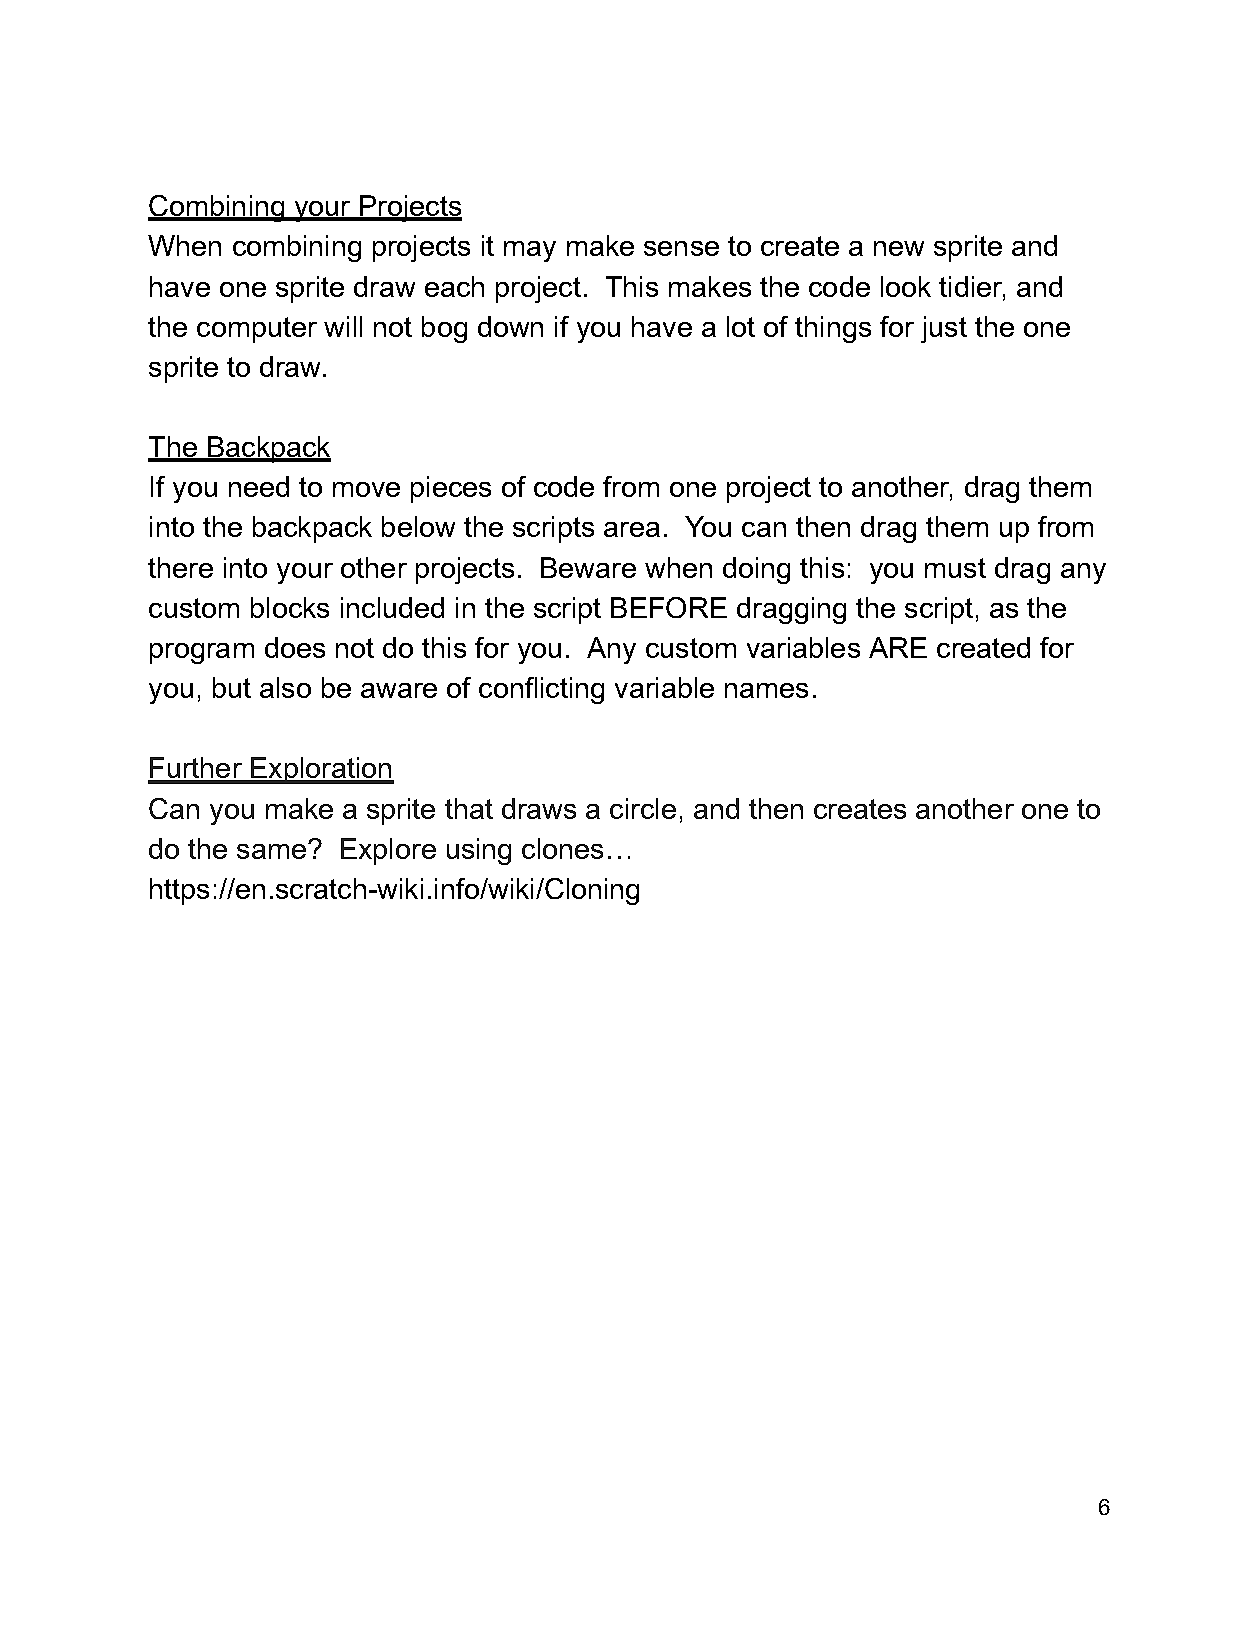 This screenshot has height=1631, width=1260. What do you see at coordinates (899, 248) in the screenshot?
I see `new` at bounding box center [899, 248].
